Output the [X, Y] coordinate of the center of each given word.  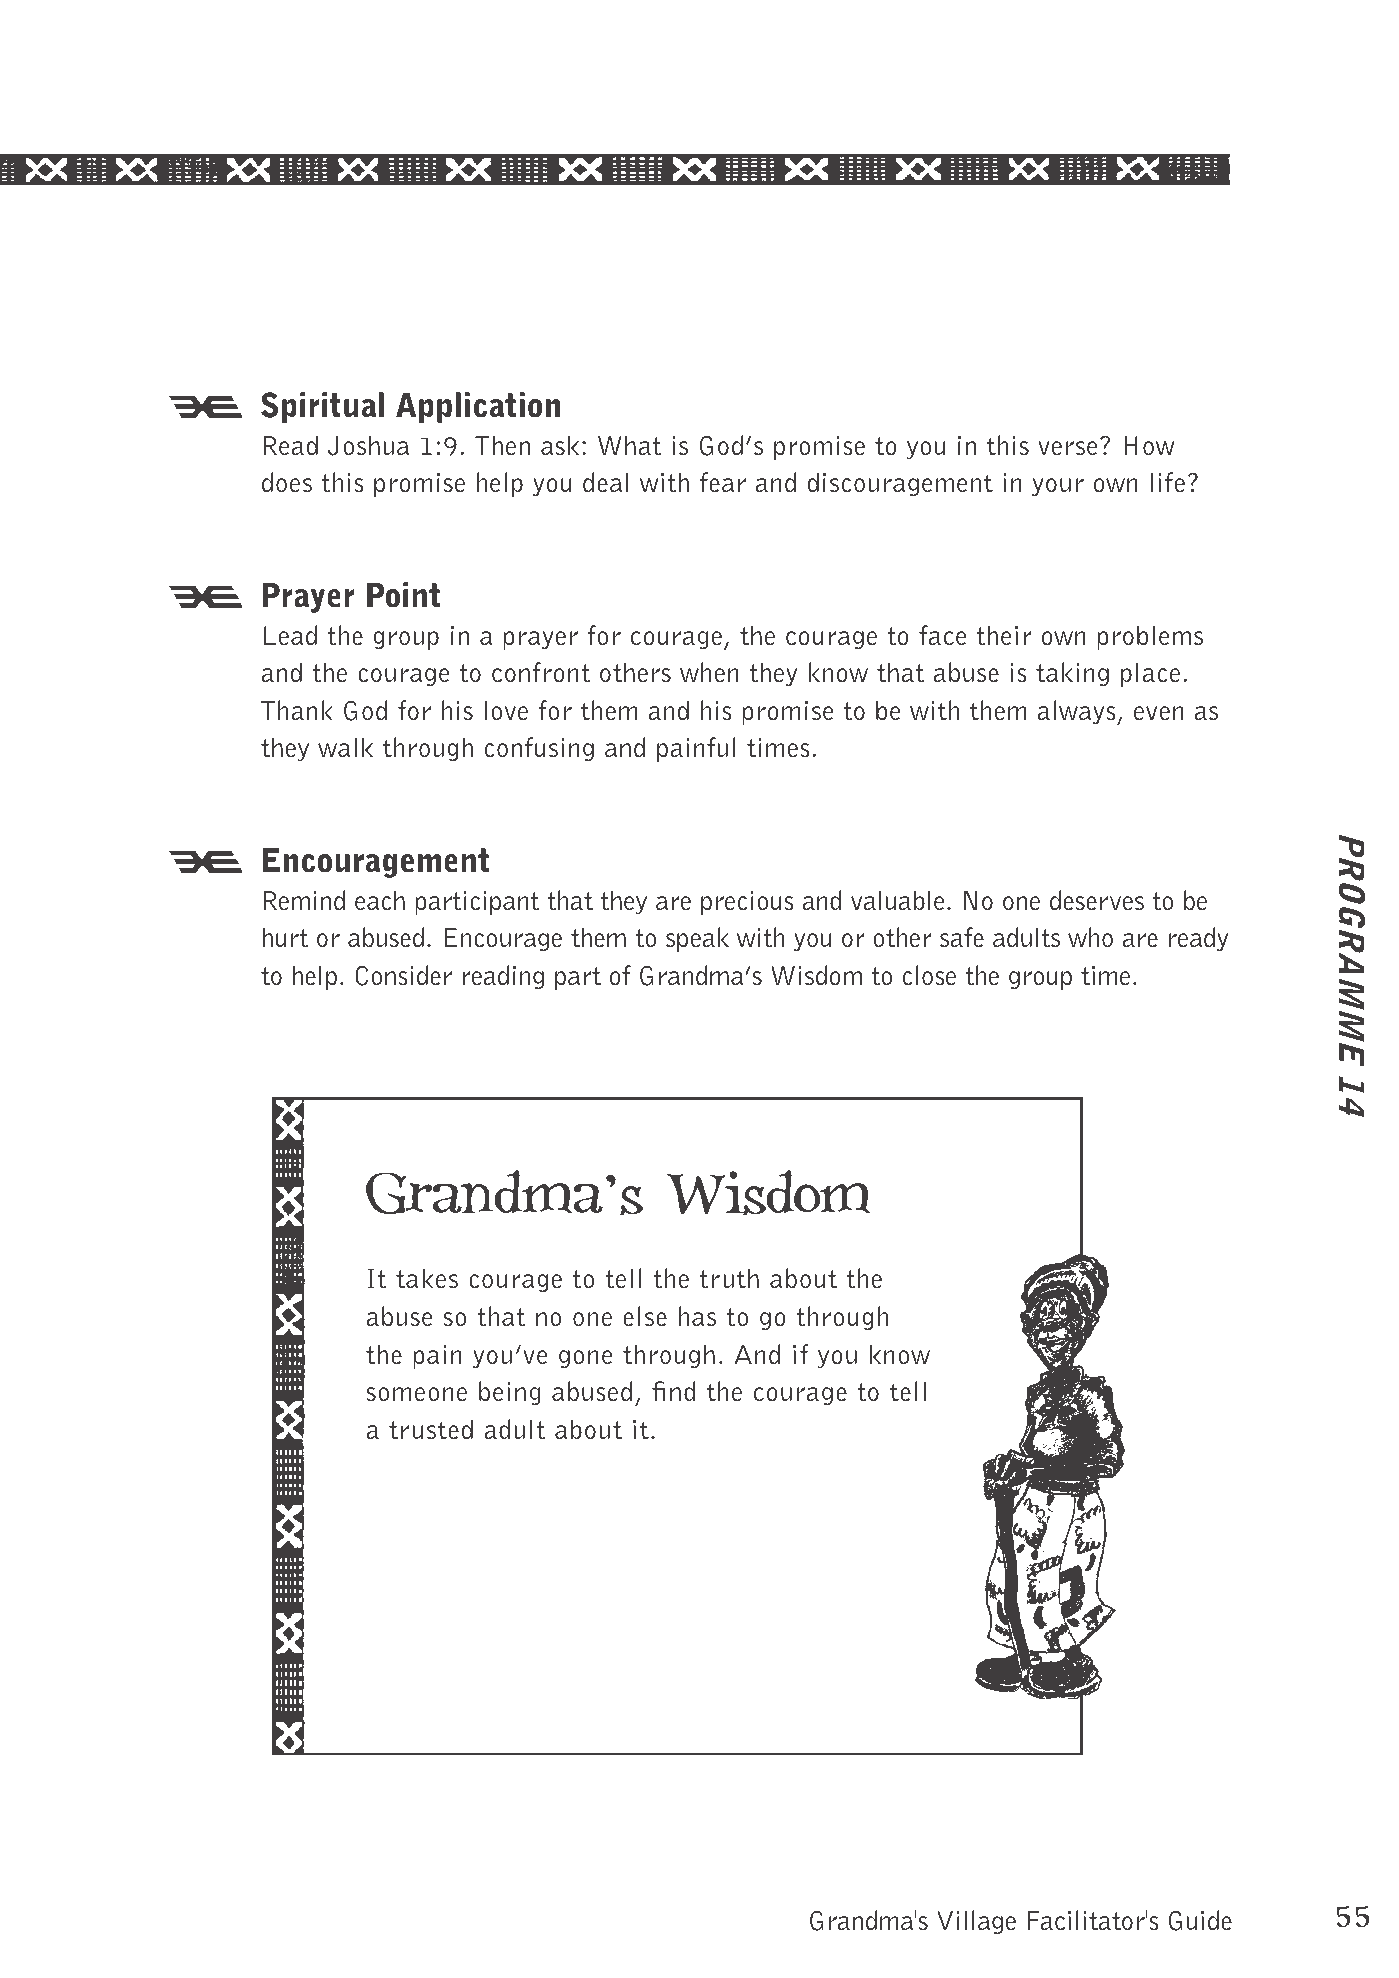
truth [729, 1278]
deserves [1097, 900]
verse [1068, 448]
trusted [431, 1429]
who [1090, 937]
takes [427, 1278]
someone [417, 1394]
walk [345, 747]
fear [723, 482]
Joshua [368, 445]
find [674, 1391]
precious [747, 903]
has [697, 1316]
